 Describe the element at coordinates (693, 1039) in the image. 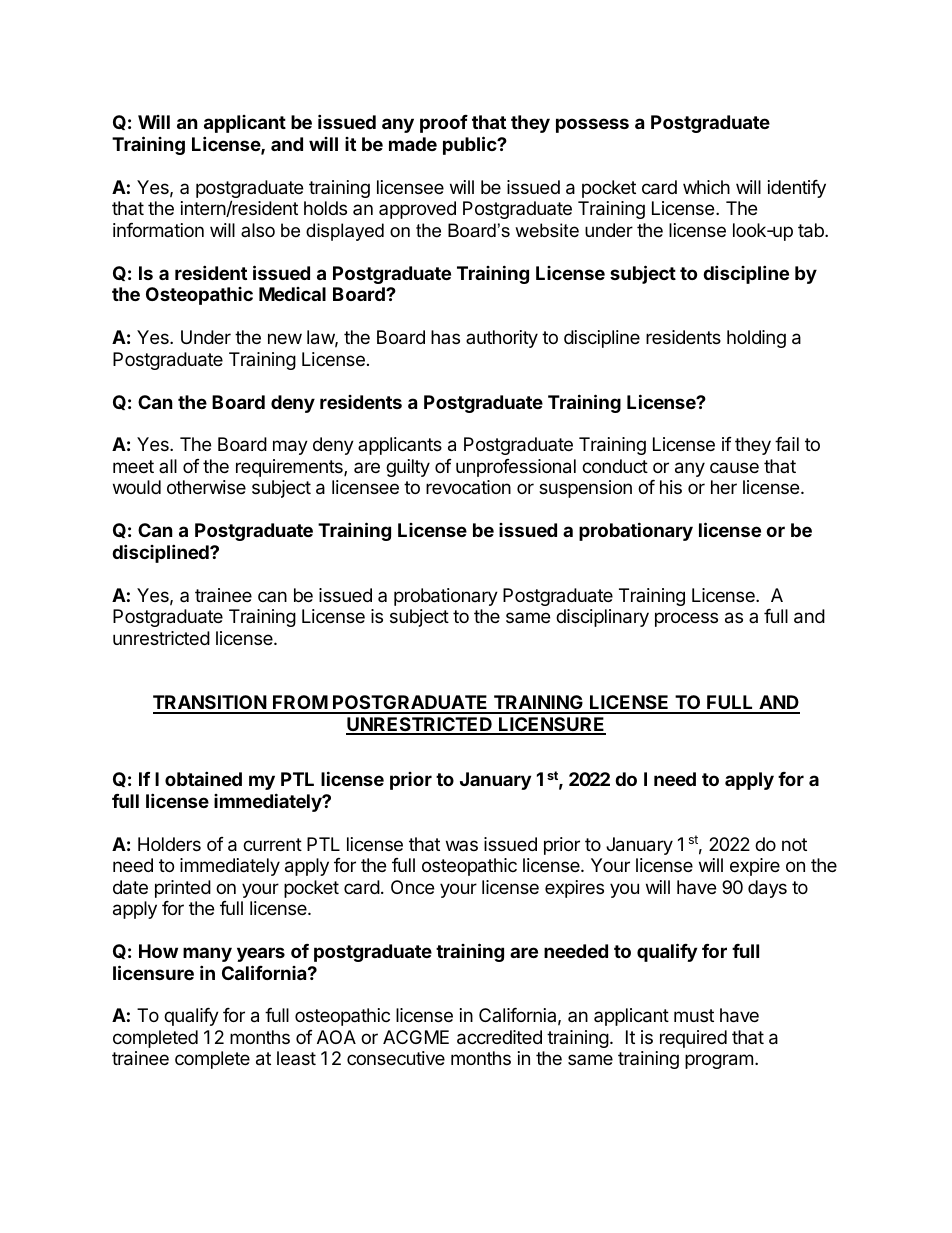

I see `required` at that location.
